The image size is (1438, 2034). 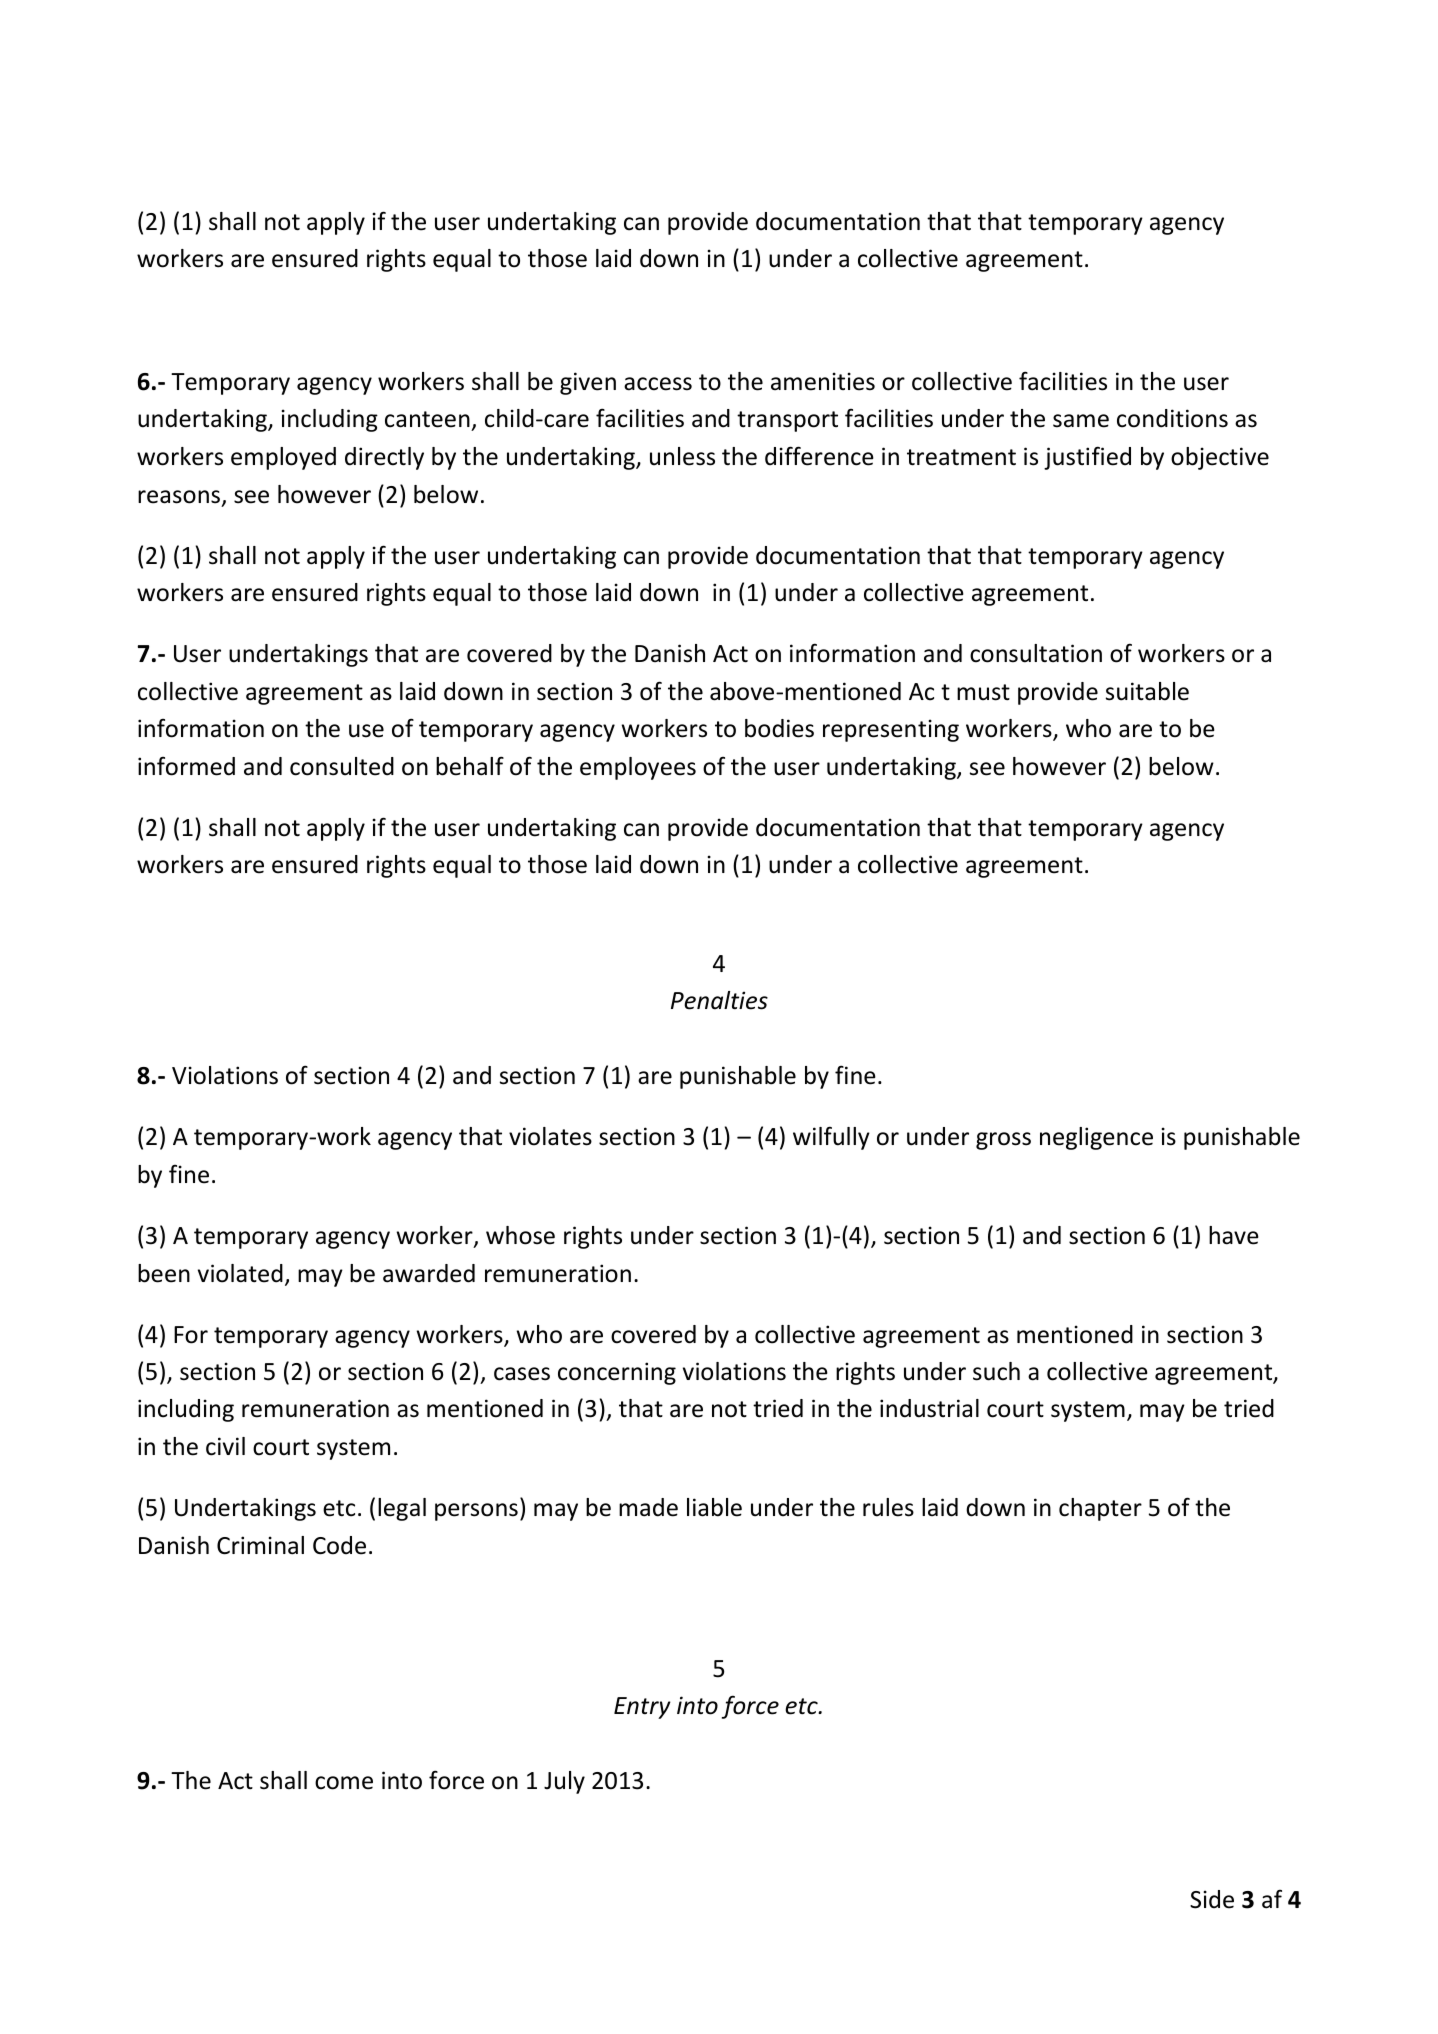 What do you see at coordinates (719, 1000) in the image?
I see `Penalties` at bounding box center [719, 1000].
